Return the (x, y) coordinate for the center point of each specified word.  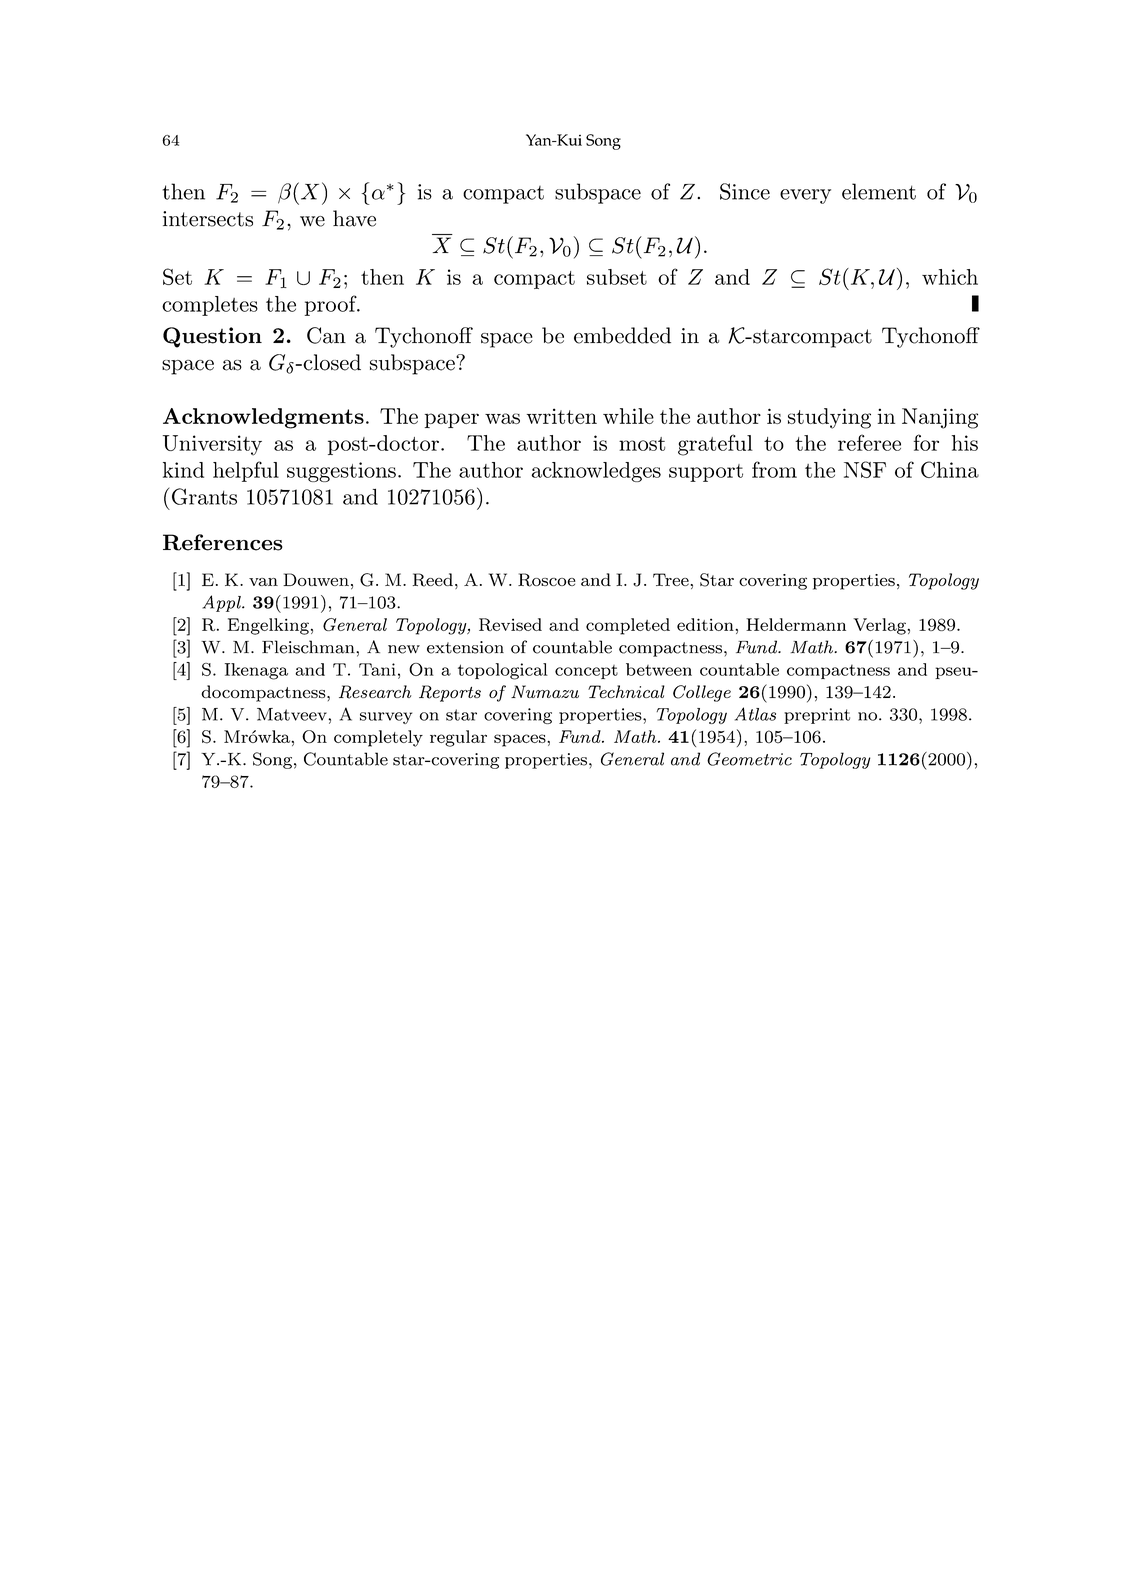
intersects (208, 219)
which (950, 277)
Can (326, 335)
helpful (246, 471)
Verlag (880, 626)
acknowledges (596, 472)
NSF (865, 469)
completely (378, 738)
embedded (622, 335)
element (879, 191)
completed (628, 626)
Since (745, 191)
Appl (222, 603)
